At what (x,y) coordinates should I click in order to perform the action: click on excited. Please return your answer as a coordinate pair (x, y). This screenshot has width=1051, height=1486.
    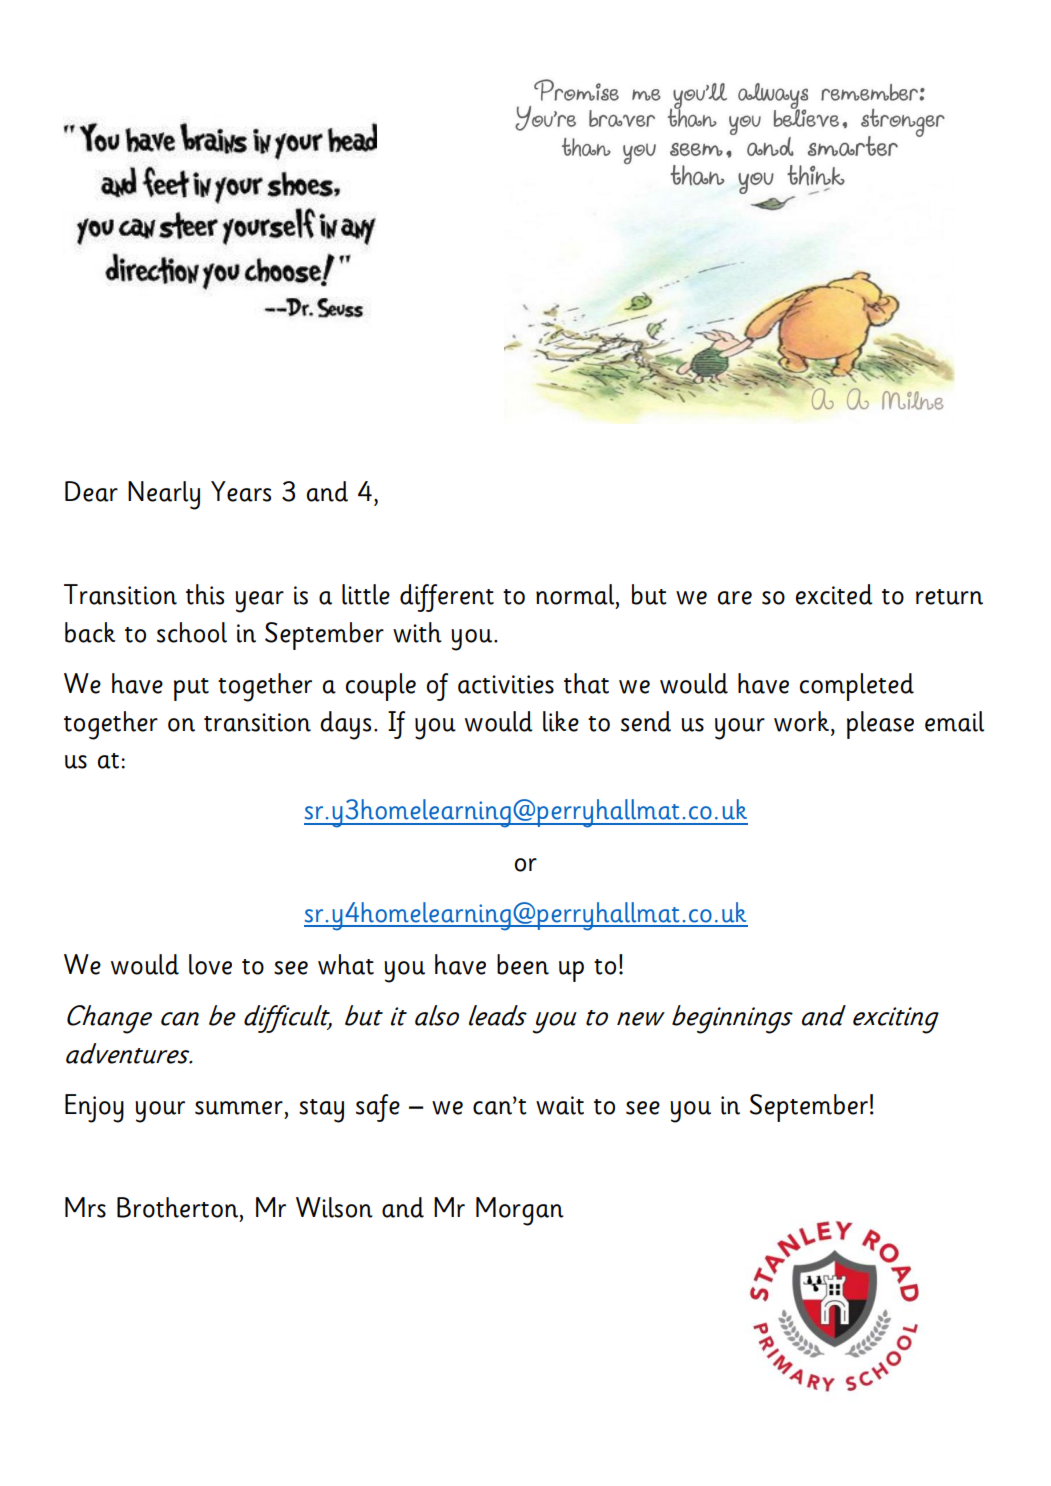
    Looking at the image, I should click on (834, 594).
